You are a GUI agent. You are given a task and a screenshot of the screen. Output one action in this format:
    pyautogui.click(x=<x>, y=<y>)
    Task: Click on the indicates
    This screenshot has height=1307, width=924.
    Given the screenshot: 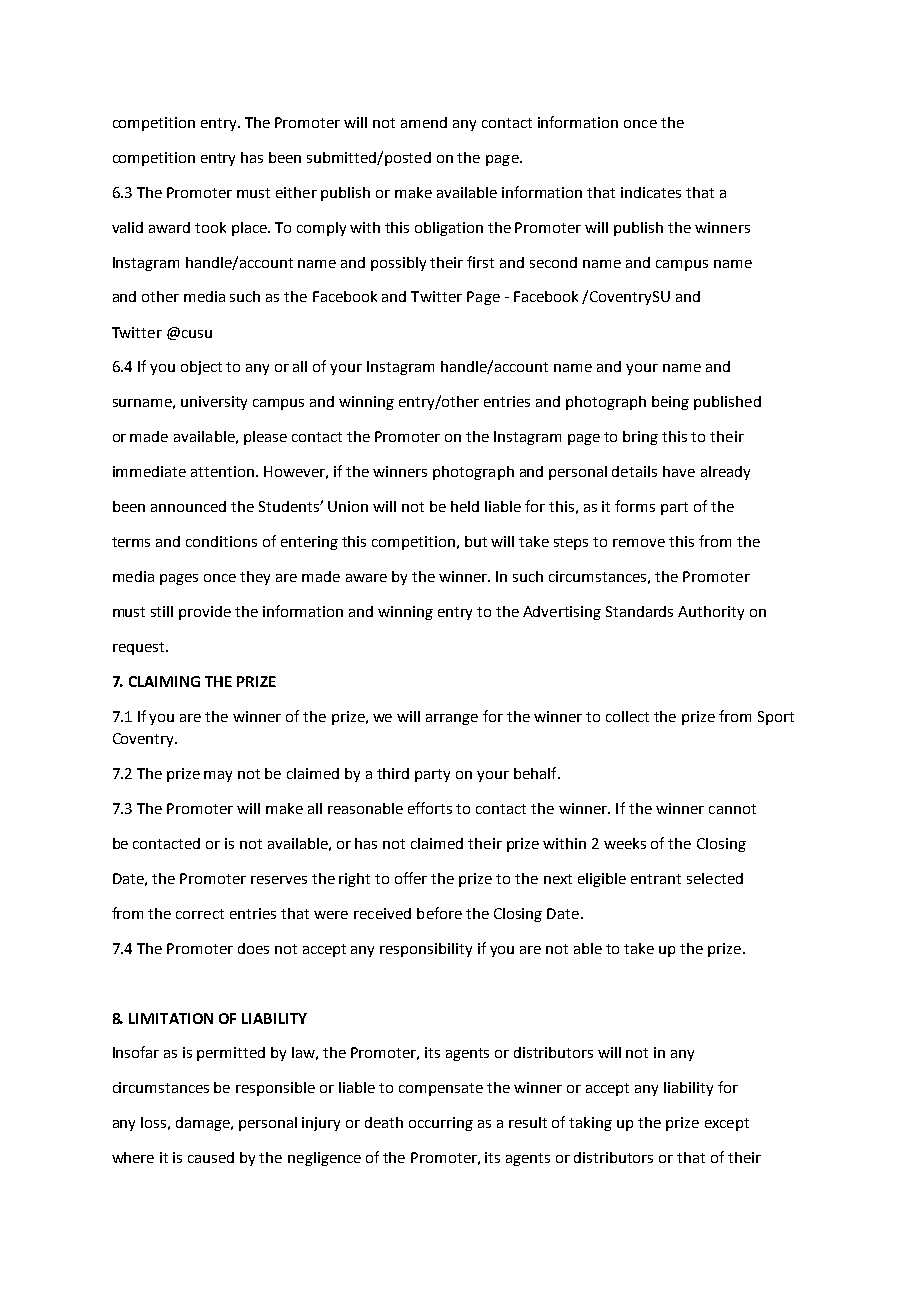 What is the action you would take?
    pyautogui.click(x=651, y=192)
